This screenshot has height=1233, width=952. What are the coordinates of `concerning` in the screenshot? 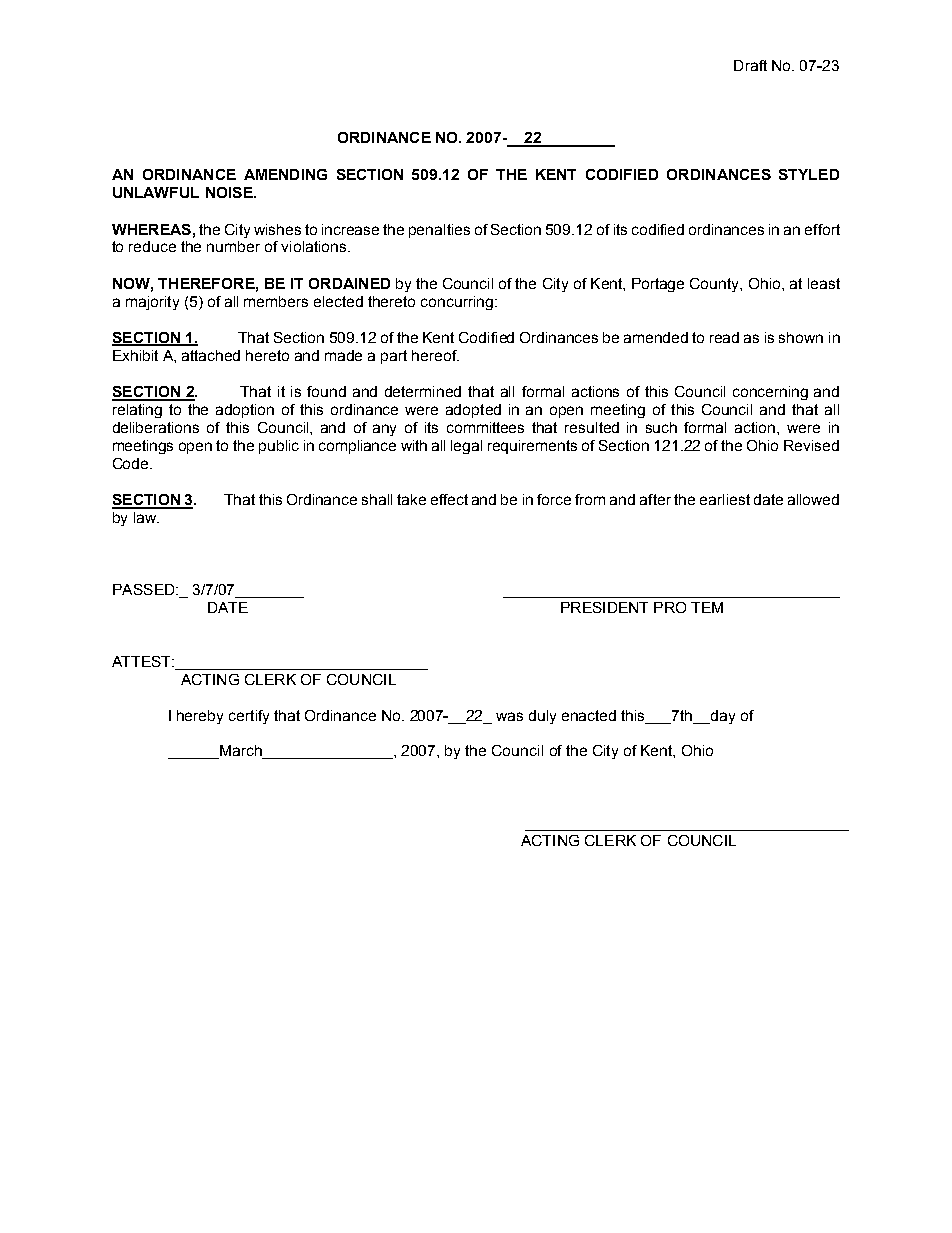 It's located at (770, 393).
